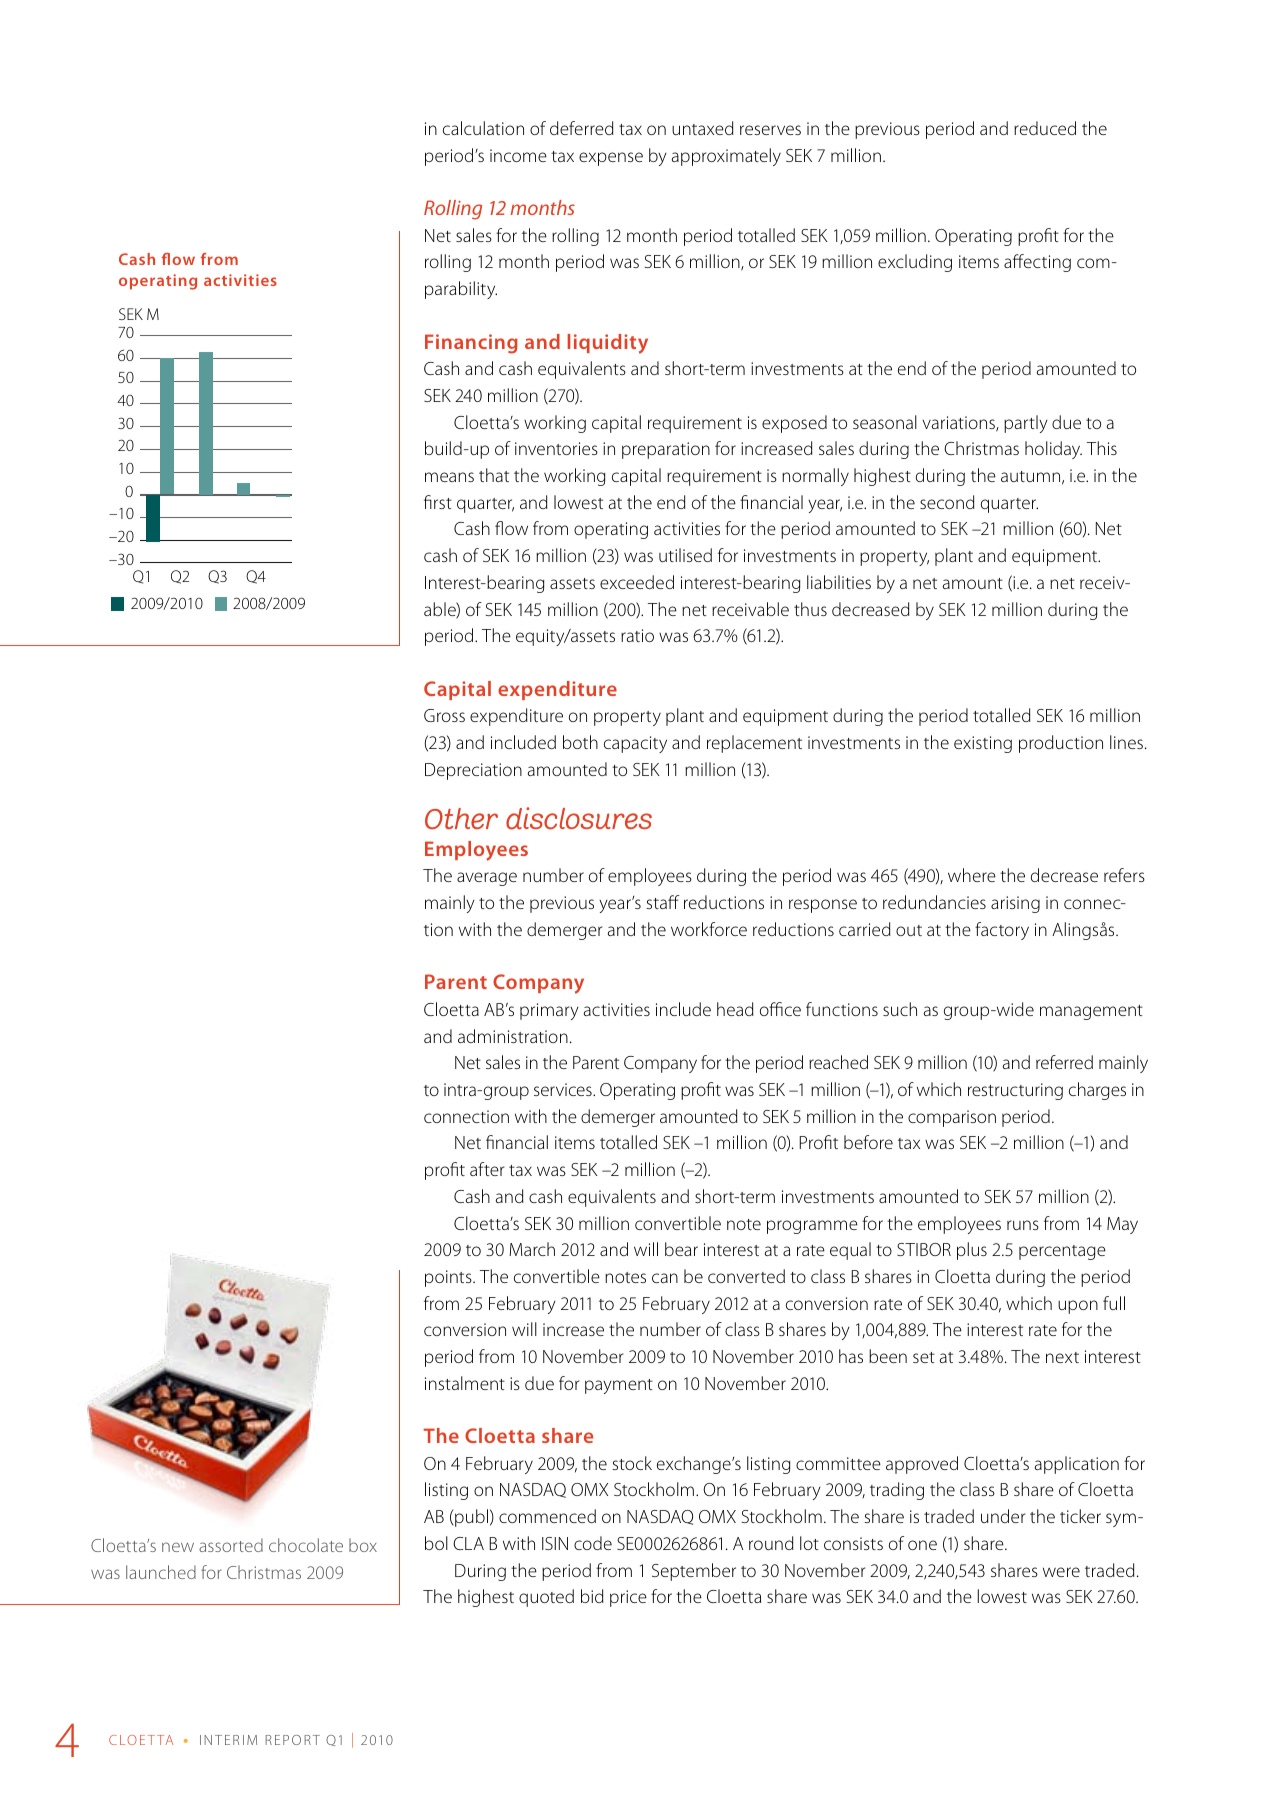 Image resolution: width=1271 pixels, height=1798 pixels. Describe the element at coordinates (1003, 1516) in the screenshot. I see `under` at that location.
